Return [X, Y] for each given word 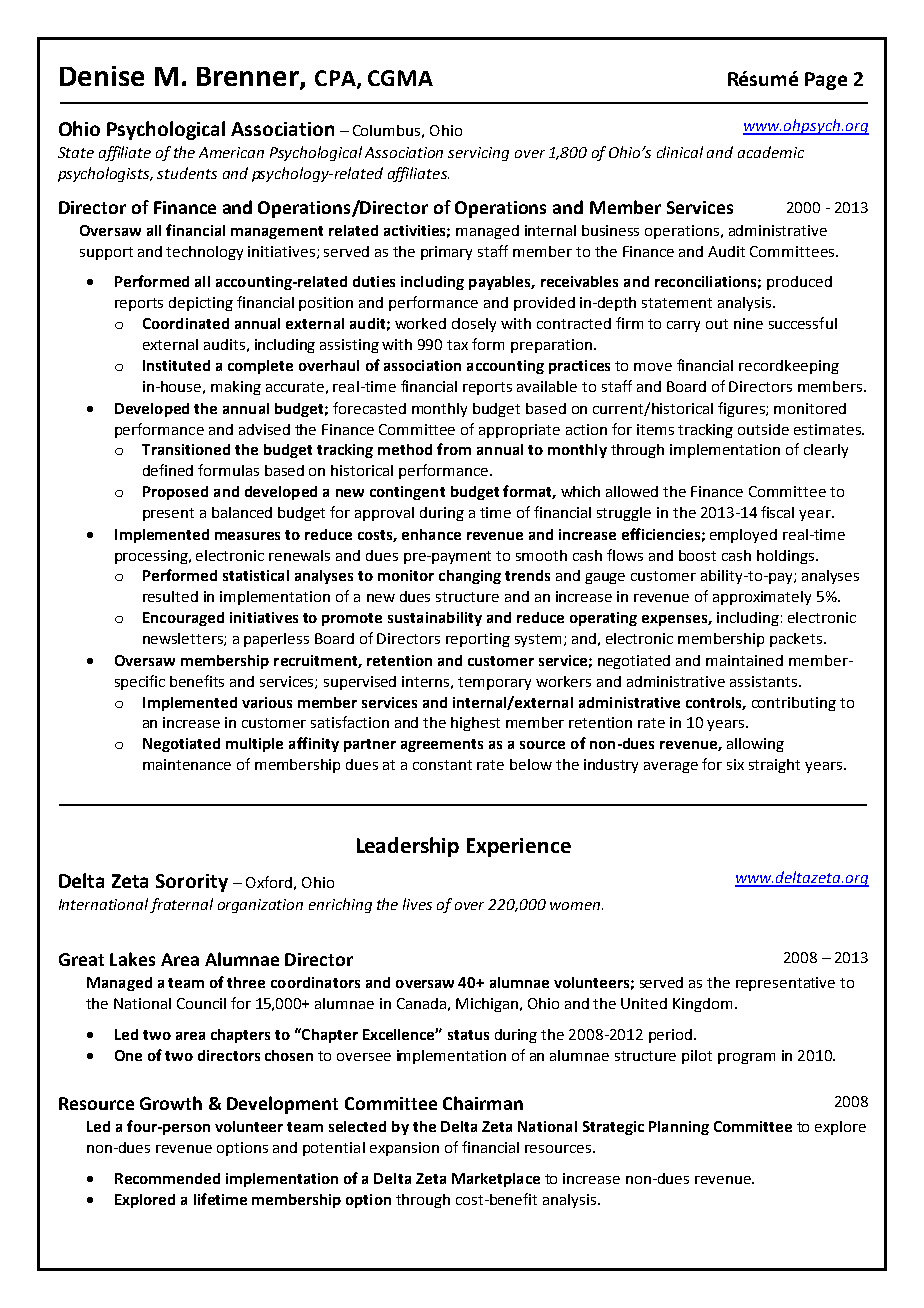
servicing [478, 154]
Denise [102, 76]
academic [771, 152]
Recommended [167, 1178]
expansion [404, 1149]
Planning [679, 1128]
